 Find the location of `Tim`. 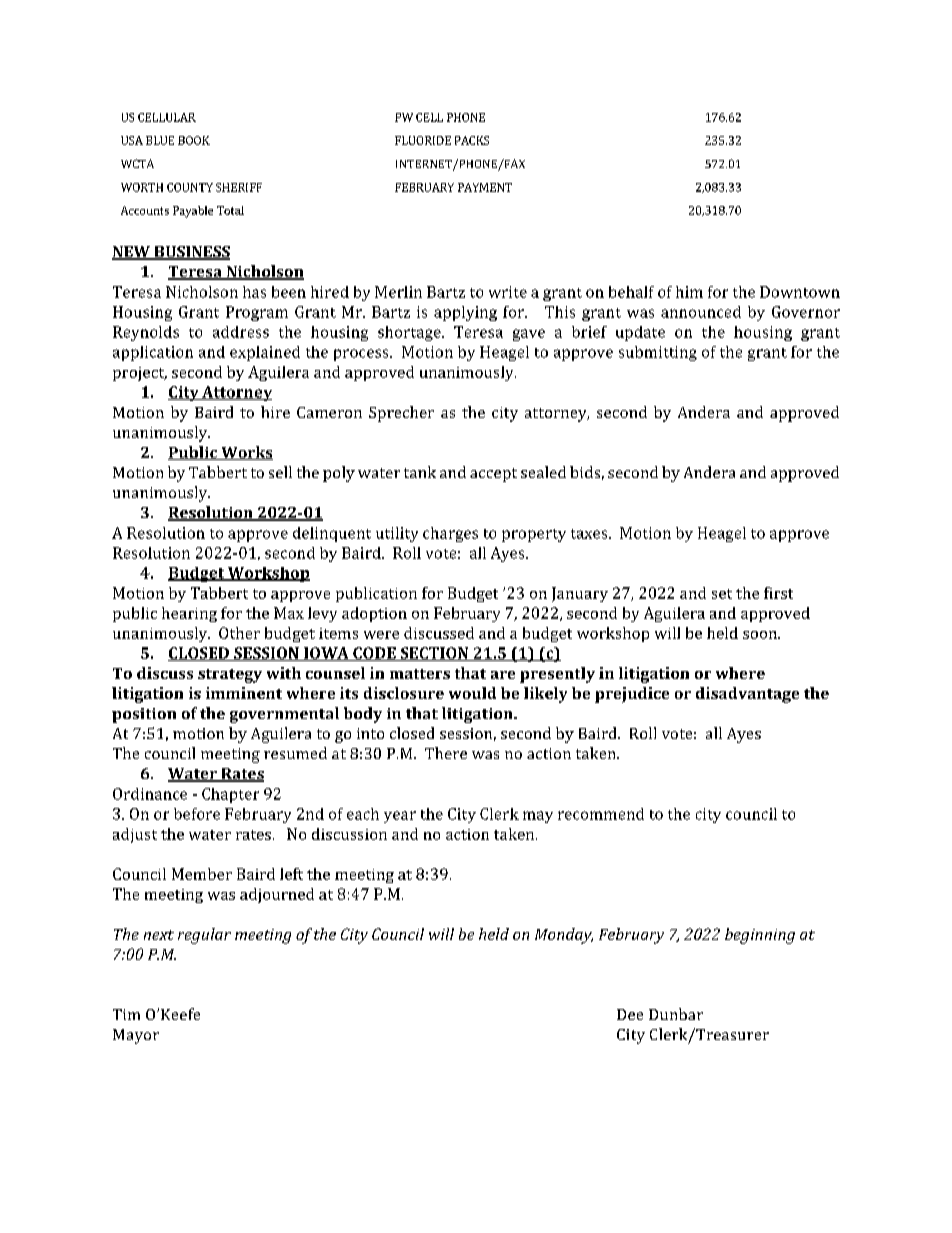

Tim is located at coordinates (126, 1014).
